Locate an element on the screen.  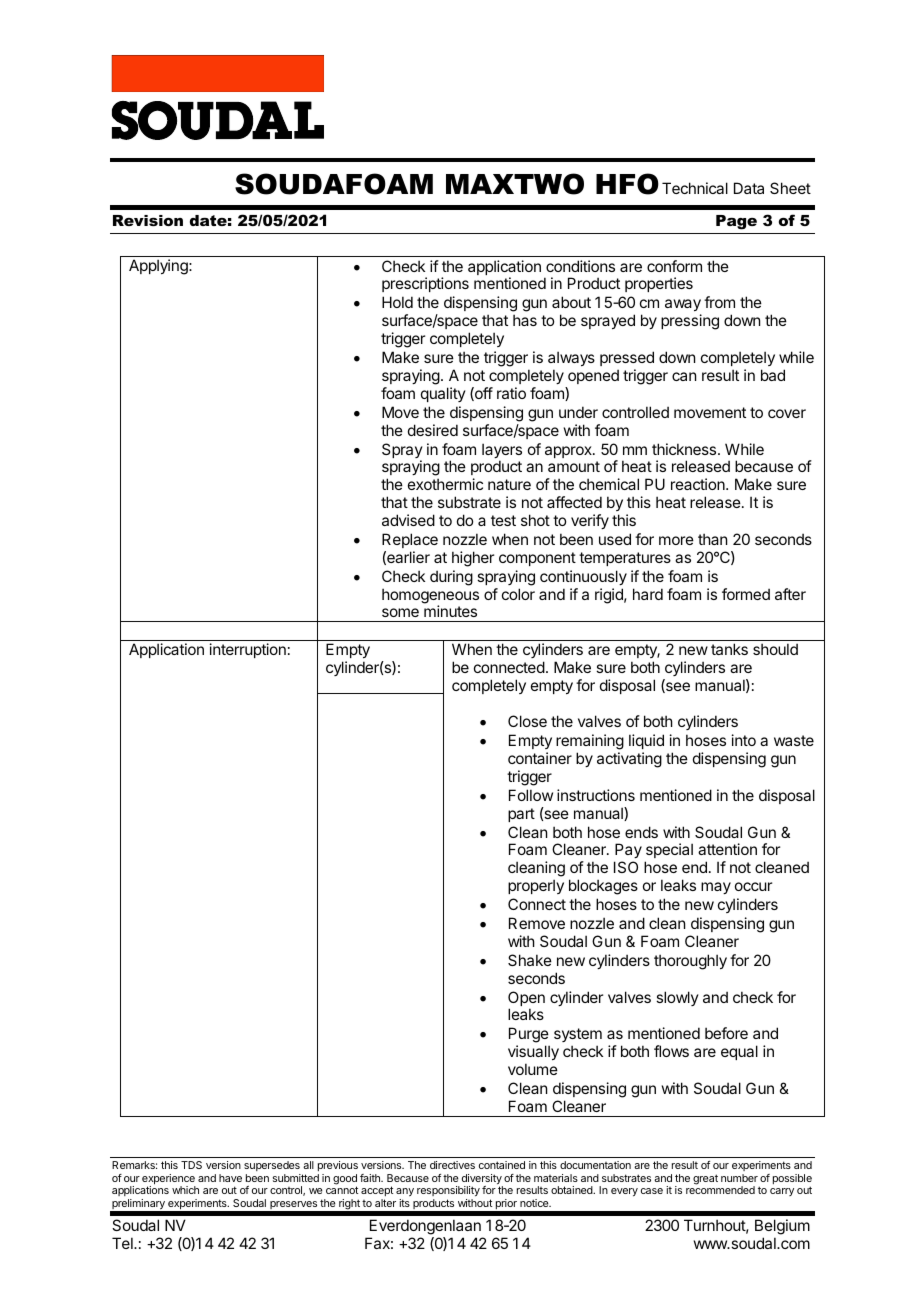
thoroughly is located at coordinates (690, 962).
